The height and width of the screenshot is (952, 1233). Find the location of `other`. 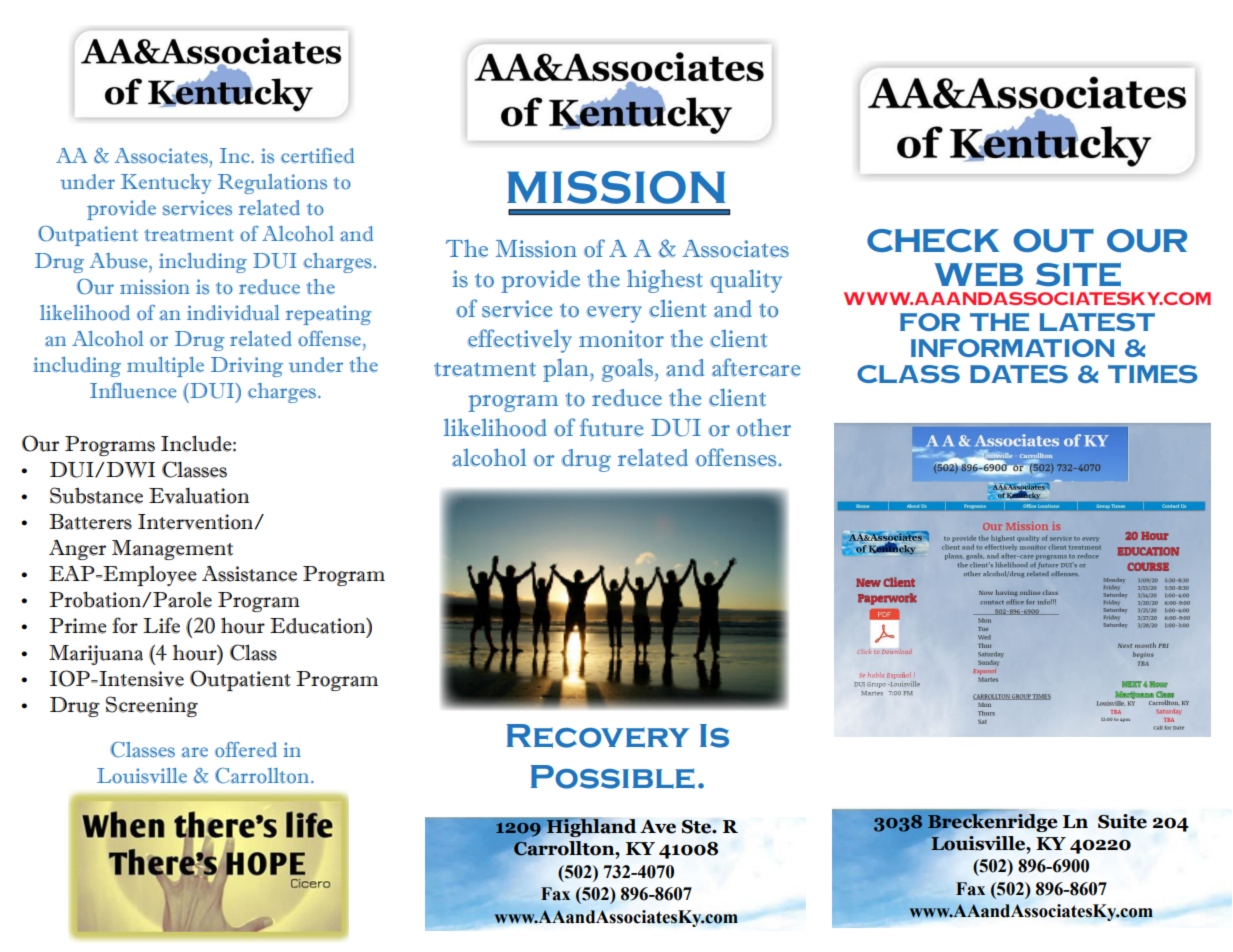

other is located at coordinates (763, 427).
